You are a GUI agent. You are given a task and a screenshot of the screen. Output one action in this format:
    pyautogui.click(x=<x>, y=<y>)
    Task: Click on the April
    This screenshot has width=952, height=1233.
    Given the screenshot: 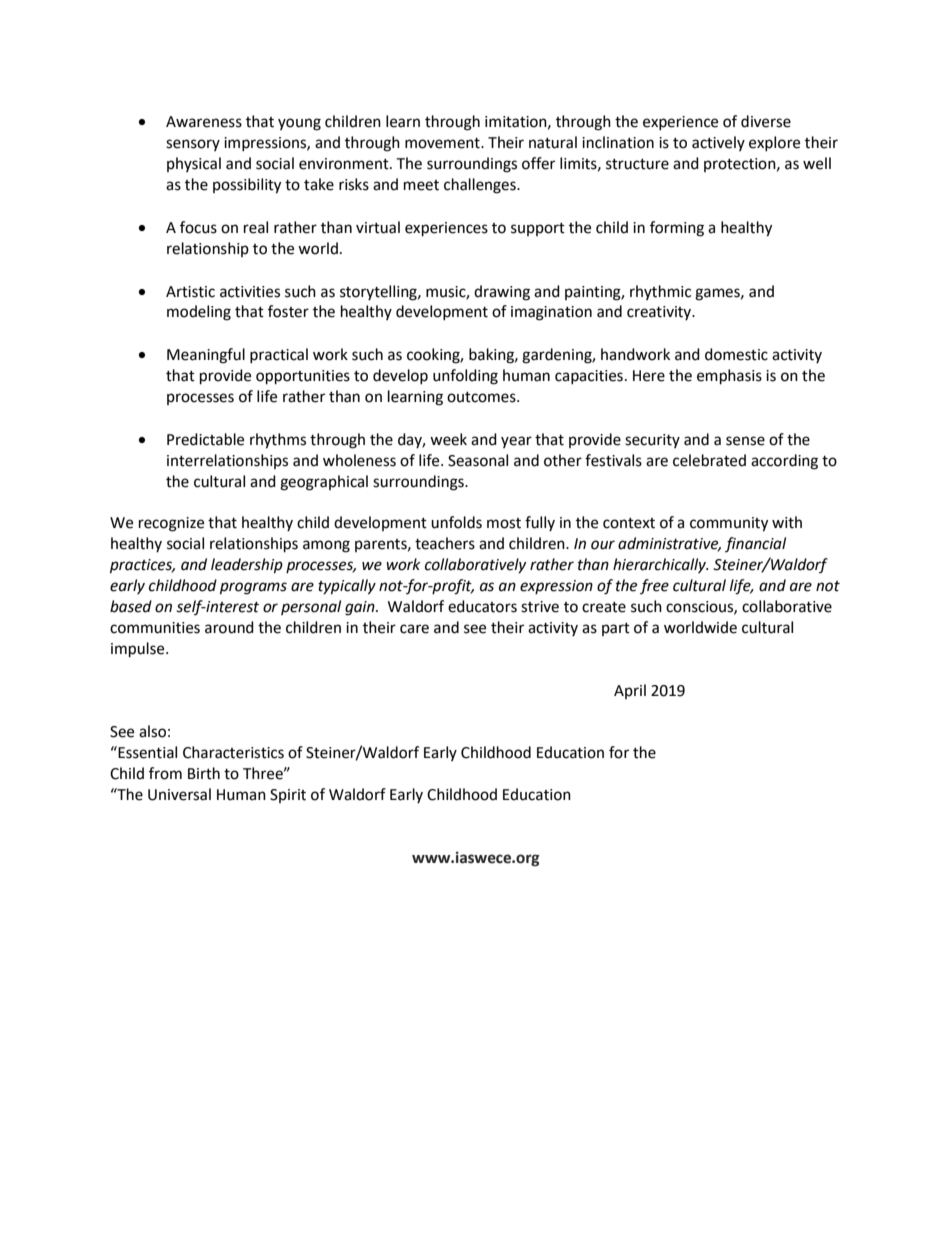 What is the action you would take?
    pyautogui.click(x=630, y=691)
